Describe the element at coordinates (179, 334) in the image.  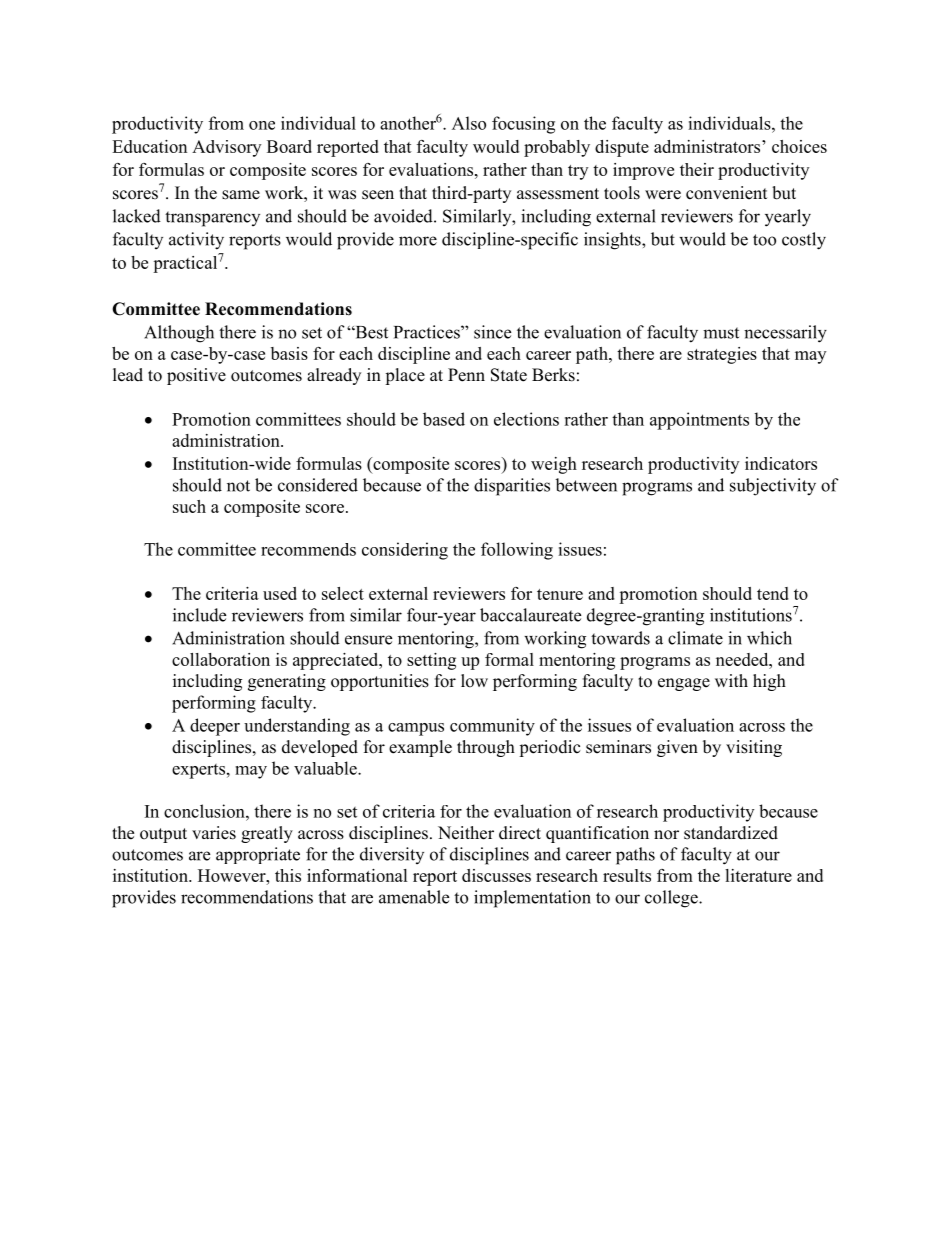
I see `Although` at that location.
